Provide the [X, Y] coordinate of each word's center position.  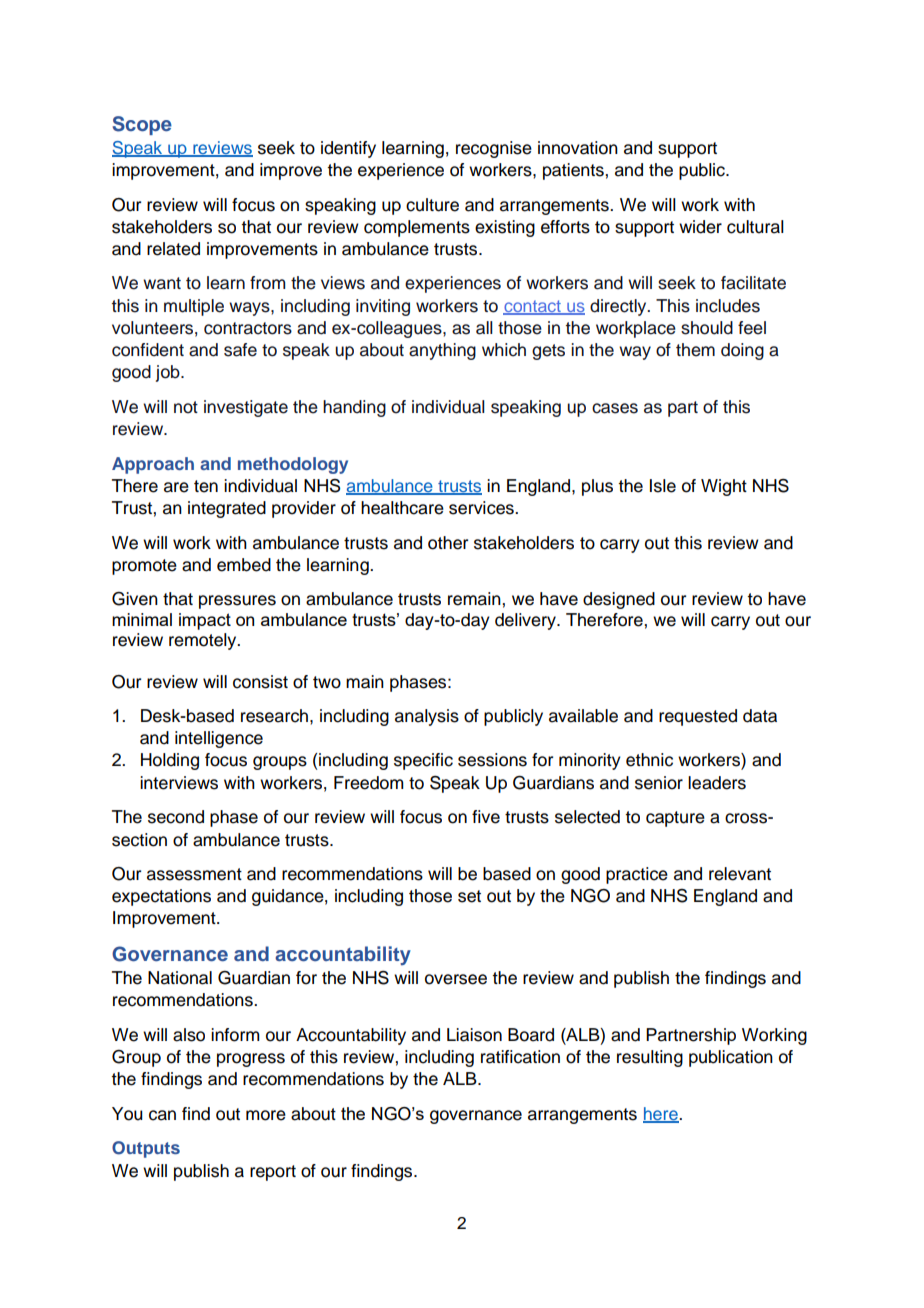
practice [637, 875]
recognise [494, 149]
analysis [427, 717]
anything [442, 351]
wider [700, 227]
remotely [204, 641]
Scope [142, 125]
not [186, 407]
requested [698, 717]
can [162, 1115]
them [695, 350]
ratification [520, 1057]
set [469, 896]
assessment [194, 874]
